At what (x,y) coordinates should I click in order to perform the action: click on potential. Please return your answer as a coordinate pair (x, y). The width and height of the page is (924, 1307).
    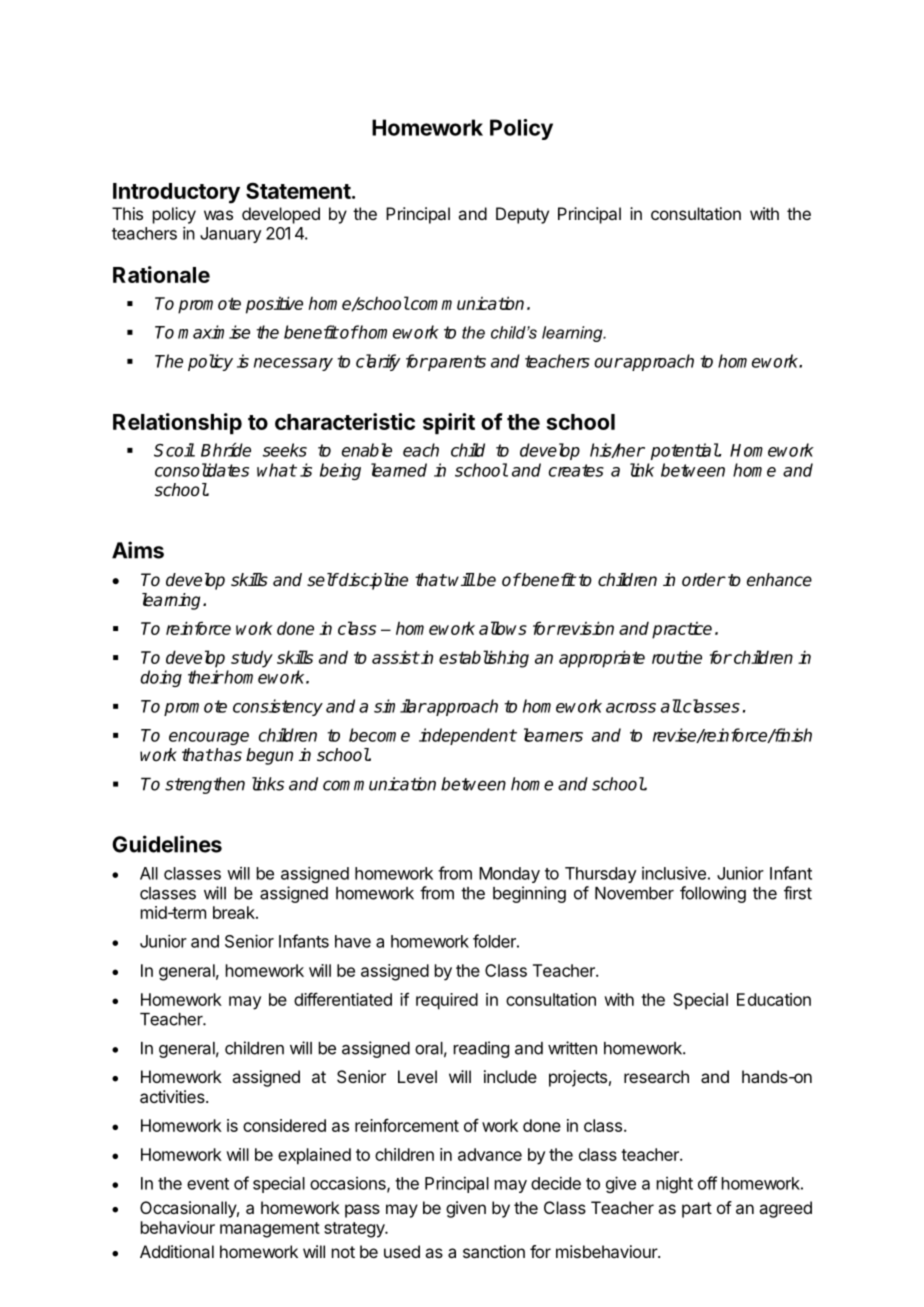
    Looking at the image, I should click on (685, 451).
